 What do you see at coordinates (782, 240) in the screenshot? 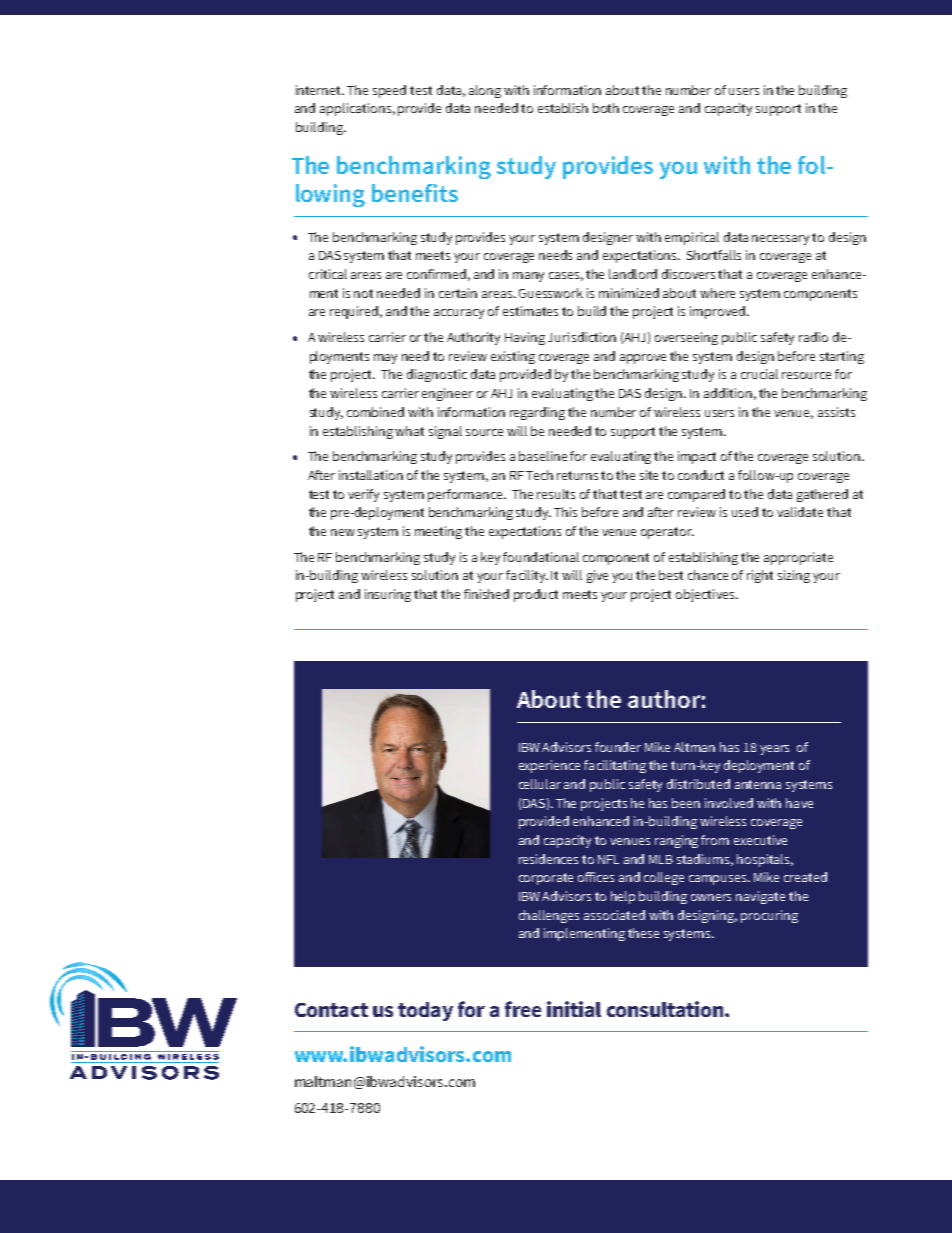
I see `necessary` at bounding box center [782, 240].
